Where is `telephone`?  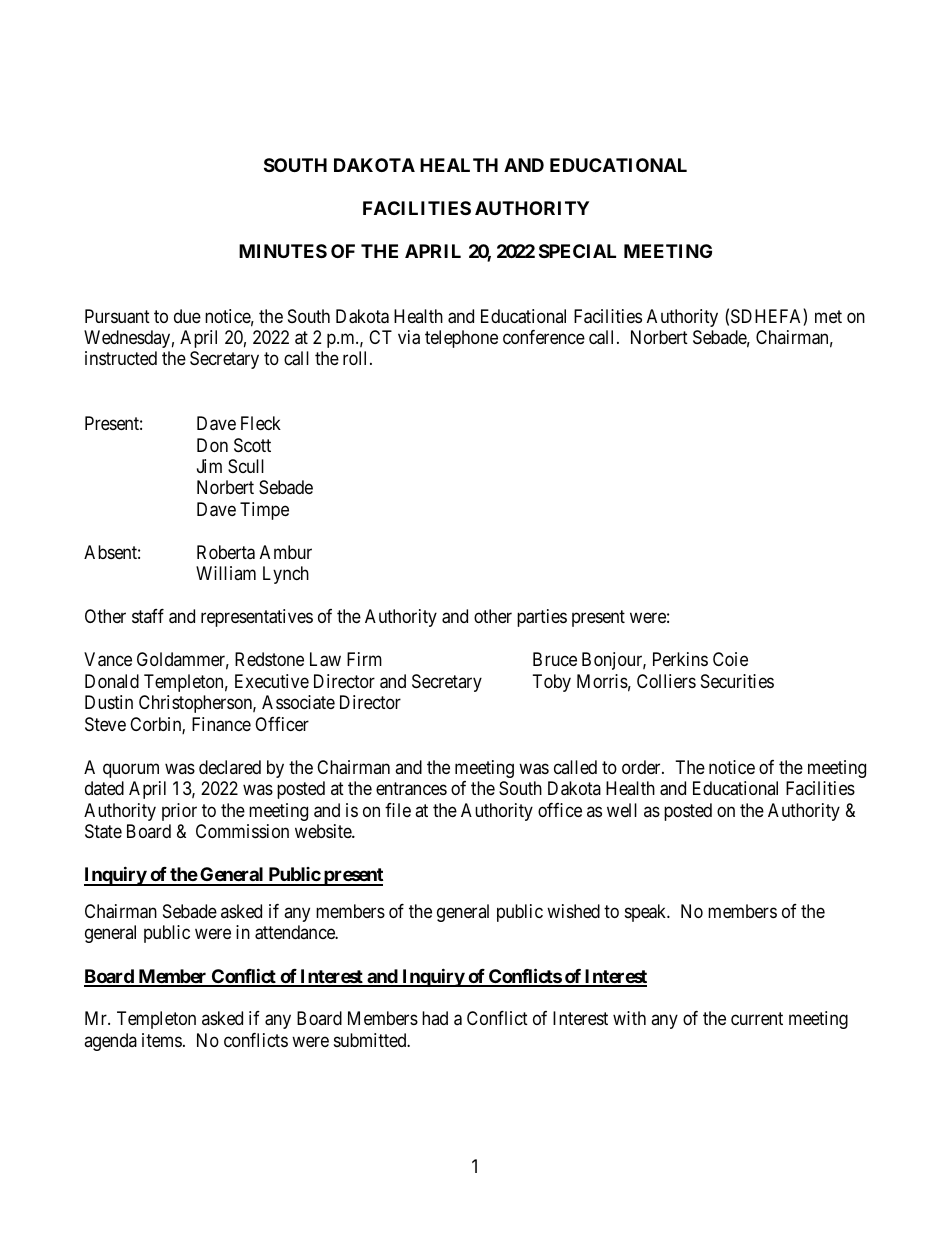 telephone is located at coordinates (461, 339).
